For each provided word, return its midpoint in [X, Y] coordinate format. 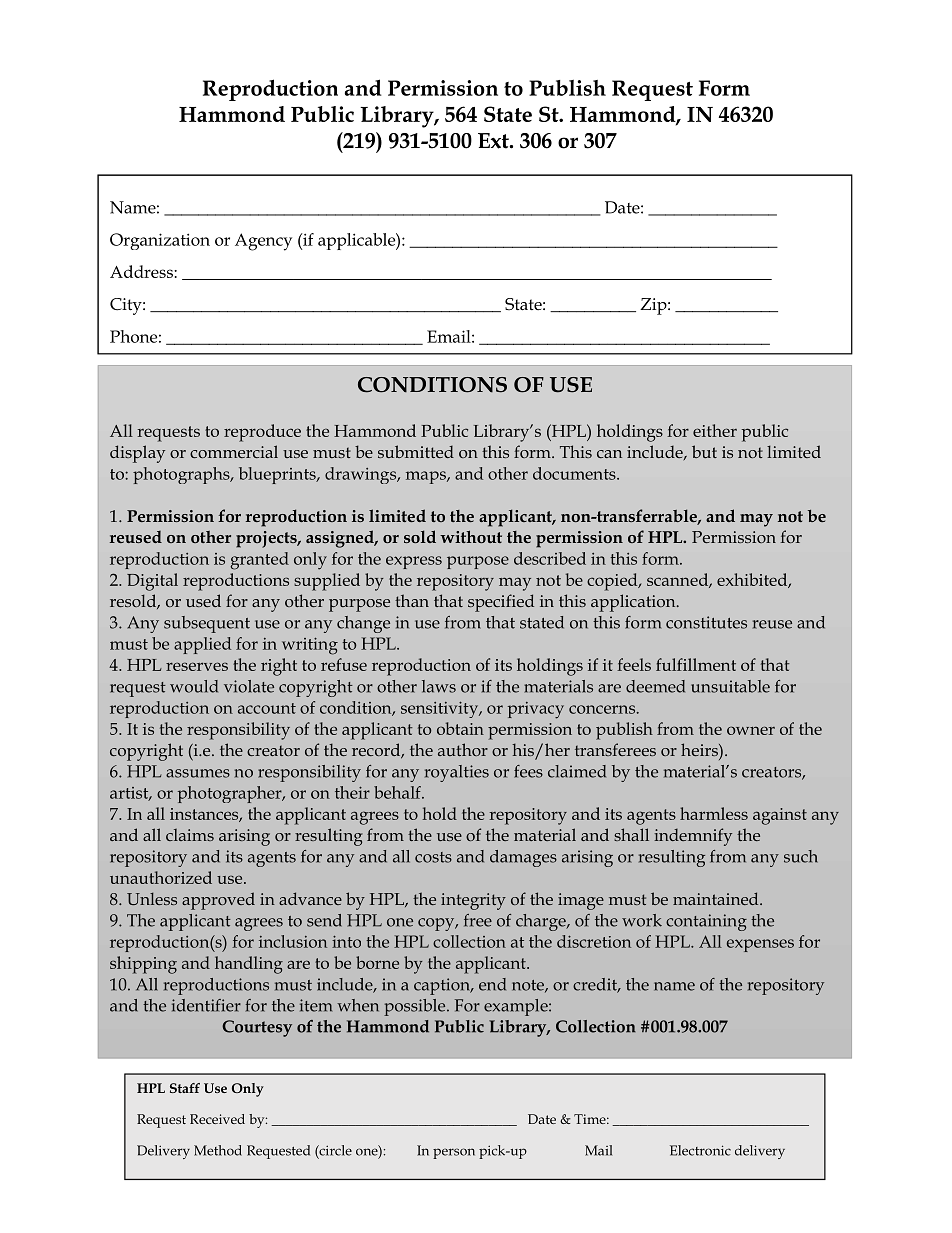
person [454, 1153]
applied [202, 645]
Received [217, 1119]
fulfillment [696, 664]
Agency [263, 242]
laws [439, 686]
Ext [494, 141]
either [715, 430]
